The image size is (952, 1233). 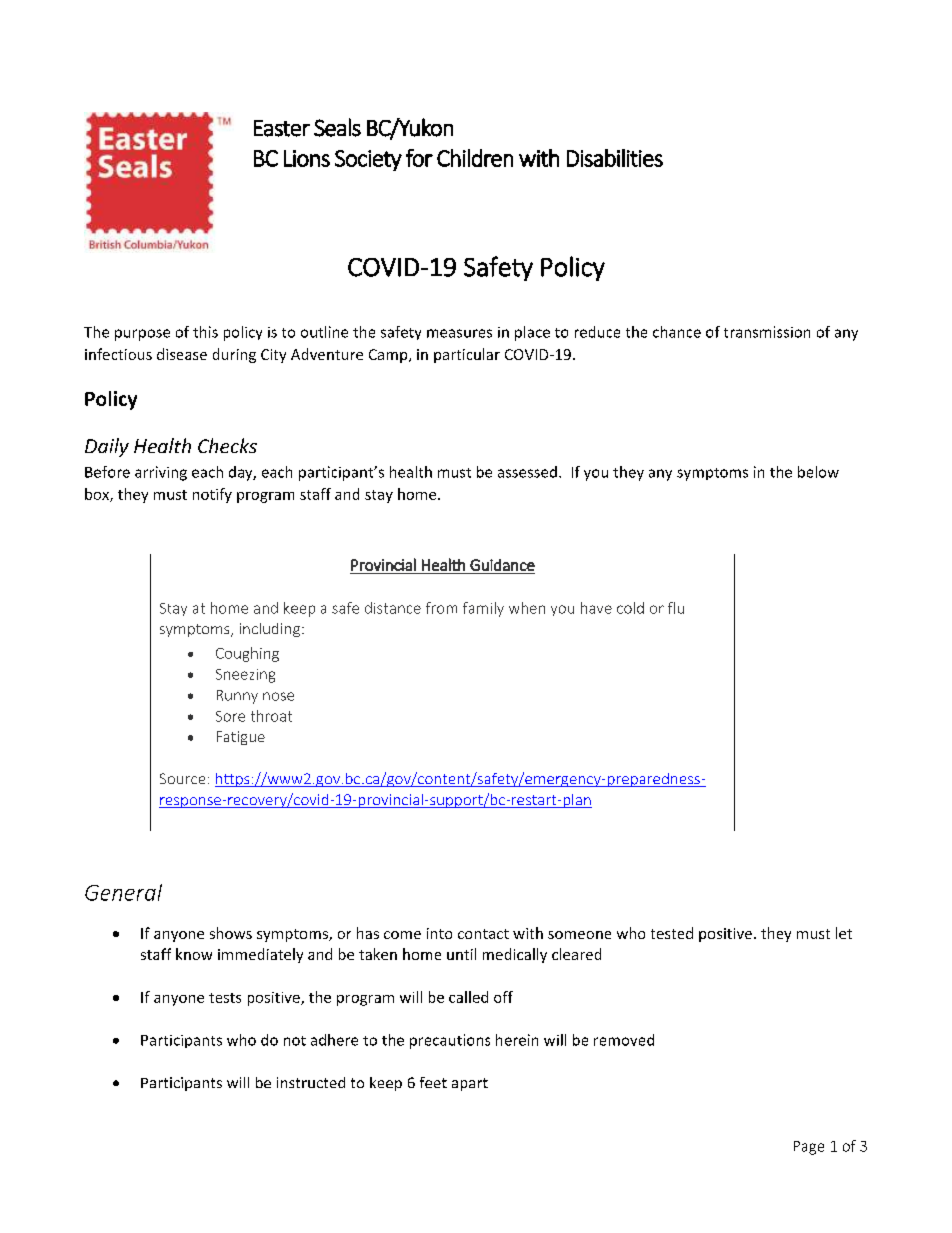 I want to click on Easter, so click(x=282, y=128).
